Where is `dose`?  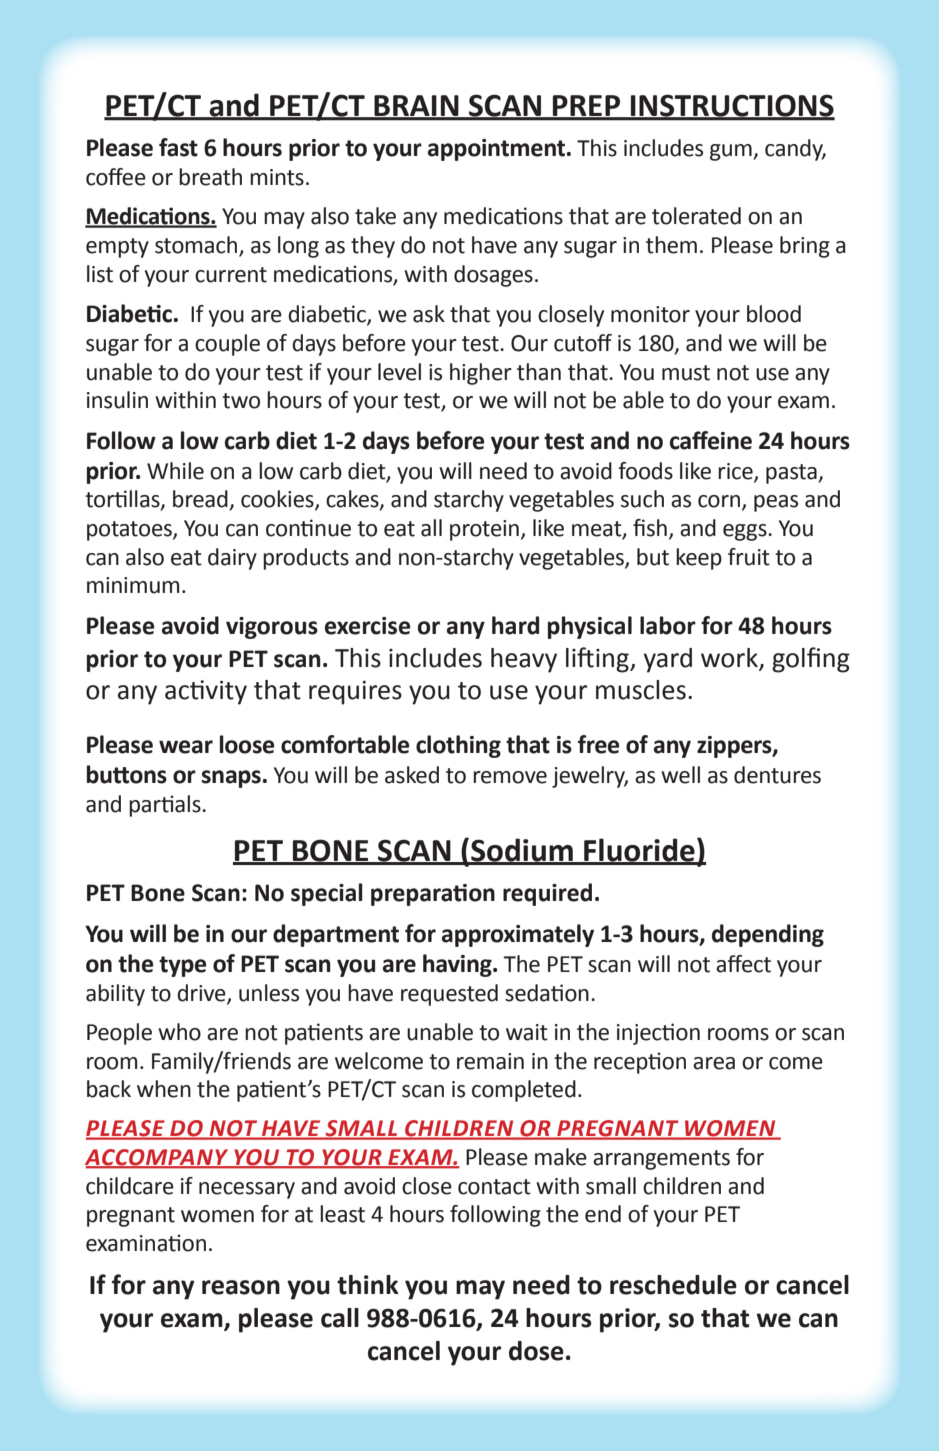 dose is located at coordinates (536, 1351).
